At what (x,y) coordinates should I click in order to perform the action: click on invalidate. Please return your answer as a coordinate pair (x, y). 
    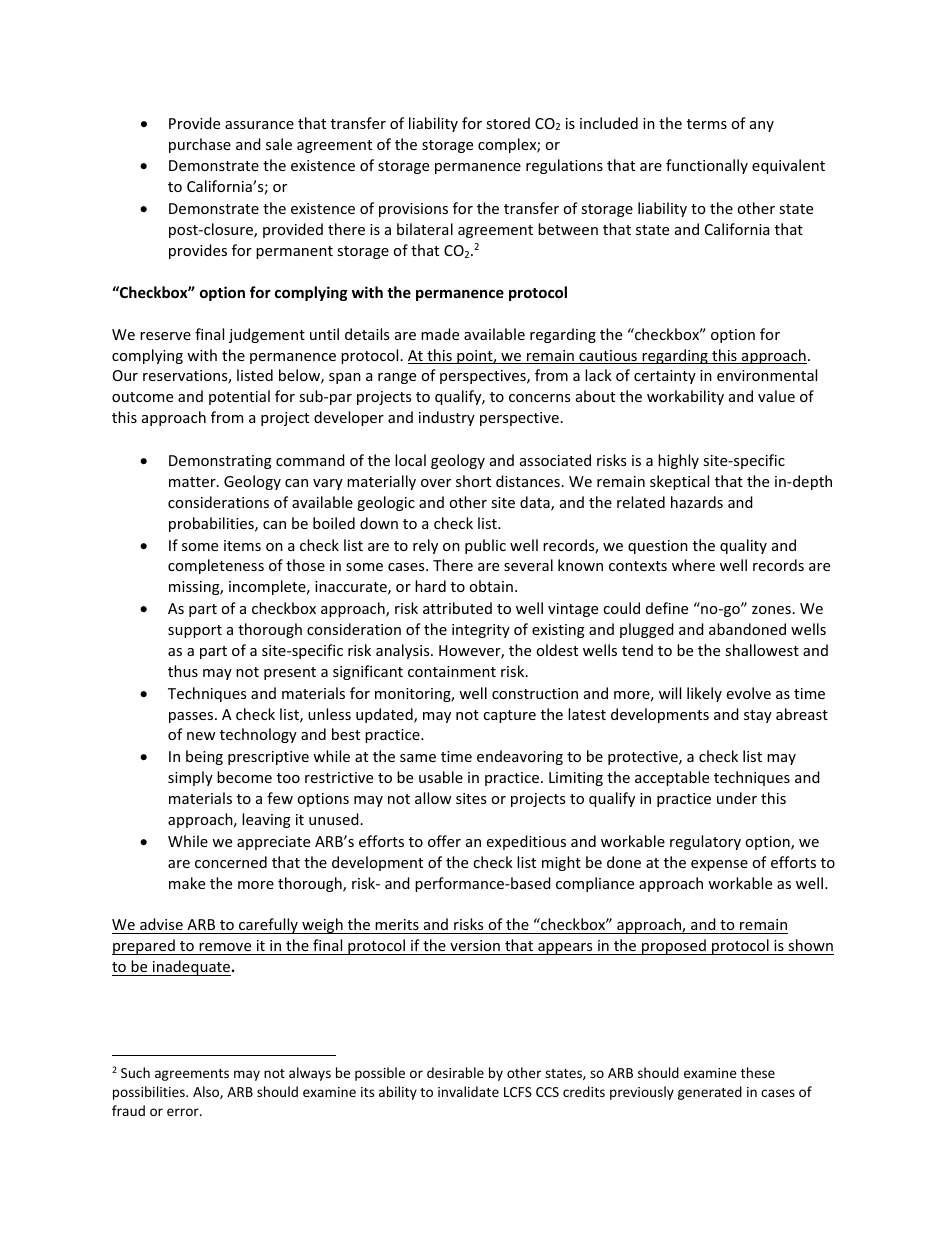
    Looking at the image, I should click on (468, 1091).
